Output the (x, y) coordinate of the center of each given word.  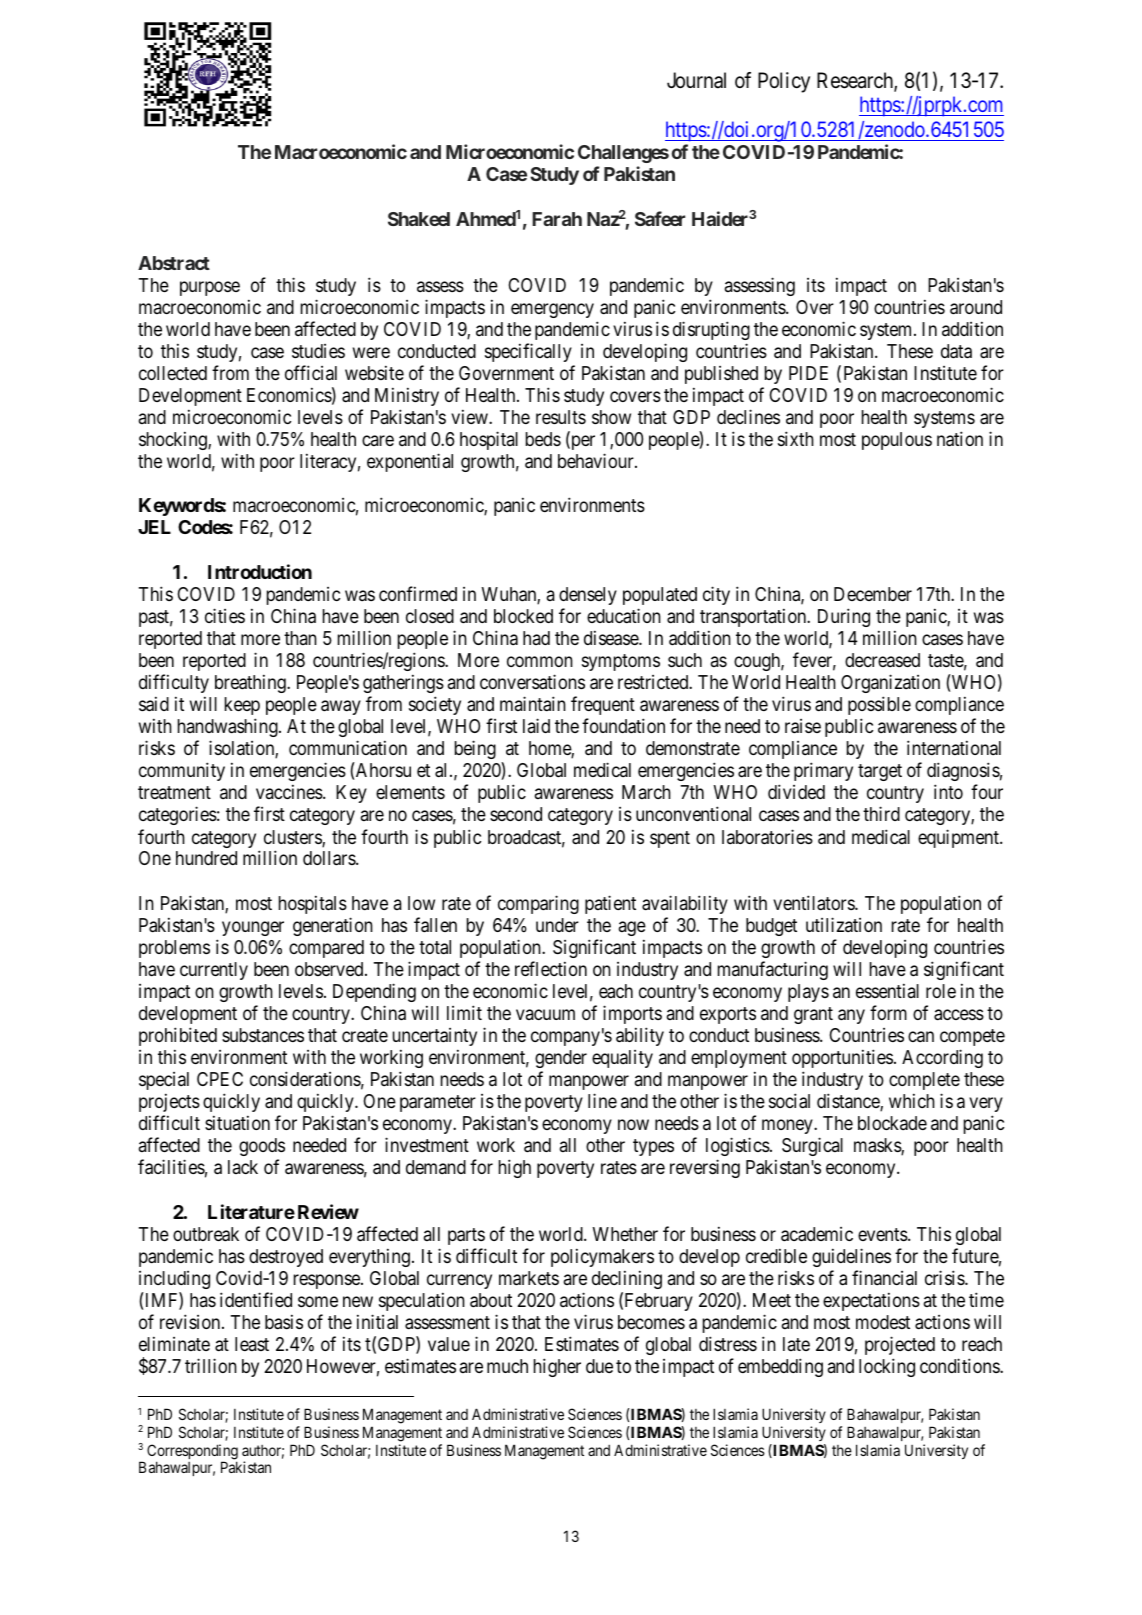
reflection (551, 968)
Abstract (174, 263)
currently (214, 971)
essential (887, 990)
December (873, 594)
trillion (211, 1365)
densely (588, 596)
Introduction (260, 571)
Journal (696, 80)
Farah (557, 219)
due (599, 1366)
